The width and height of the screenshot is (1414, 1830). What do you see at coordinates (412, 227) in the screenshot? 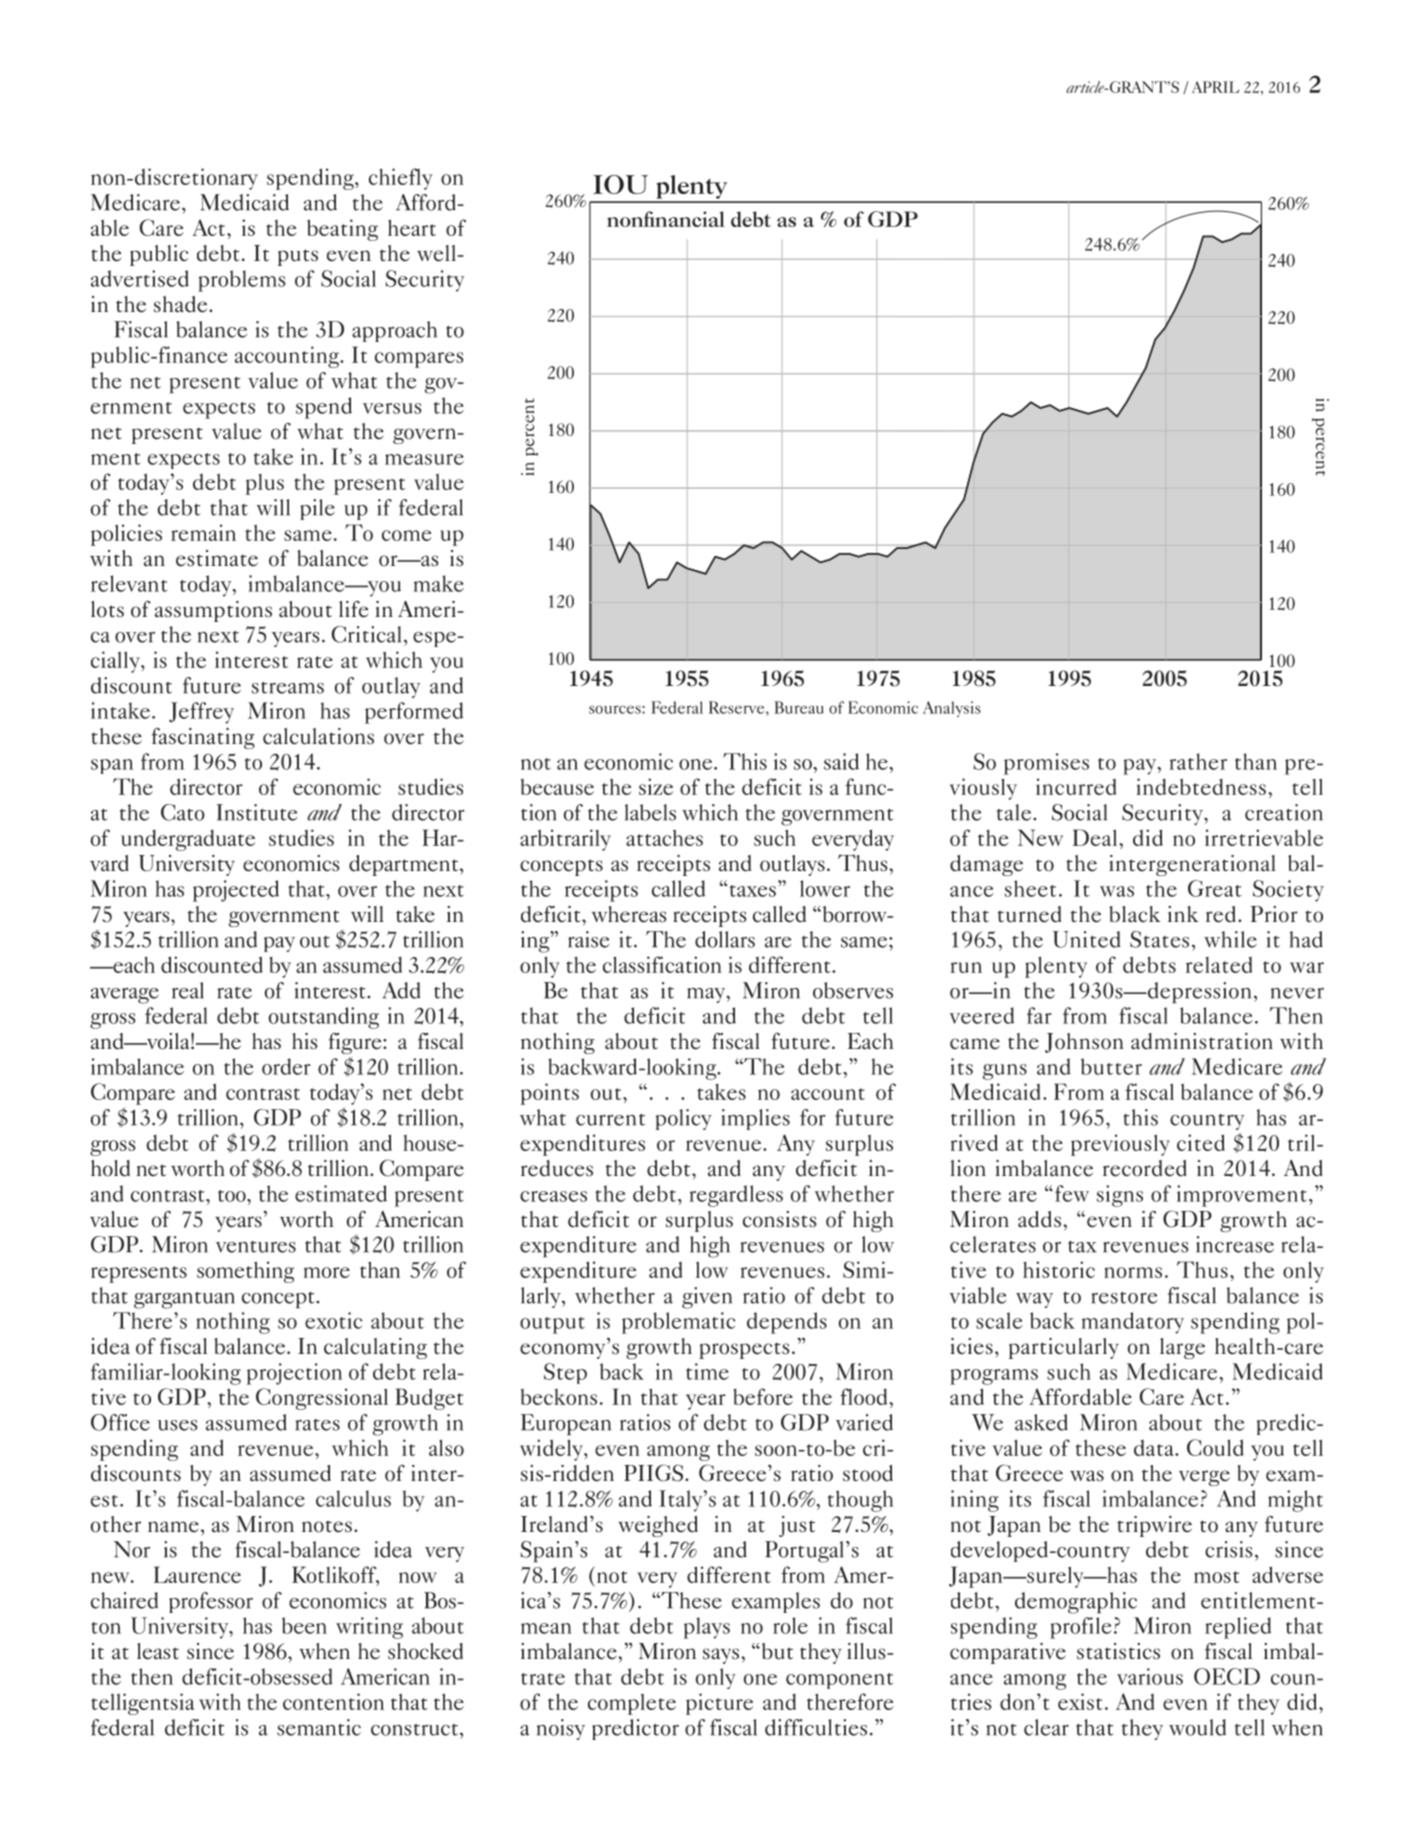
I see `heart` at bounding box center [412, 227].
